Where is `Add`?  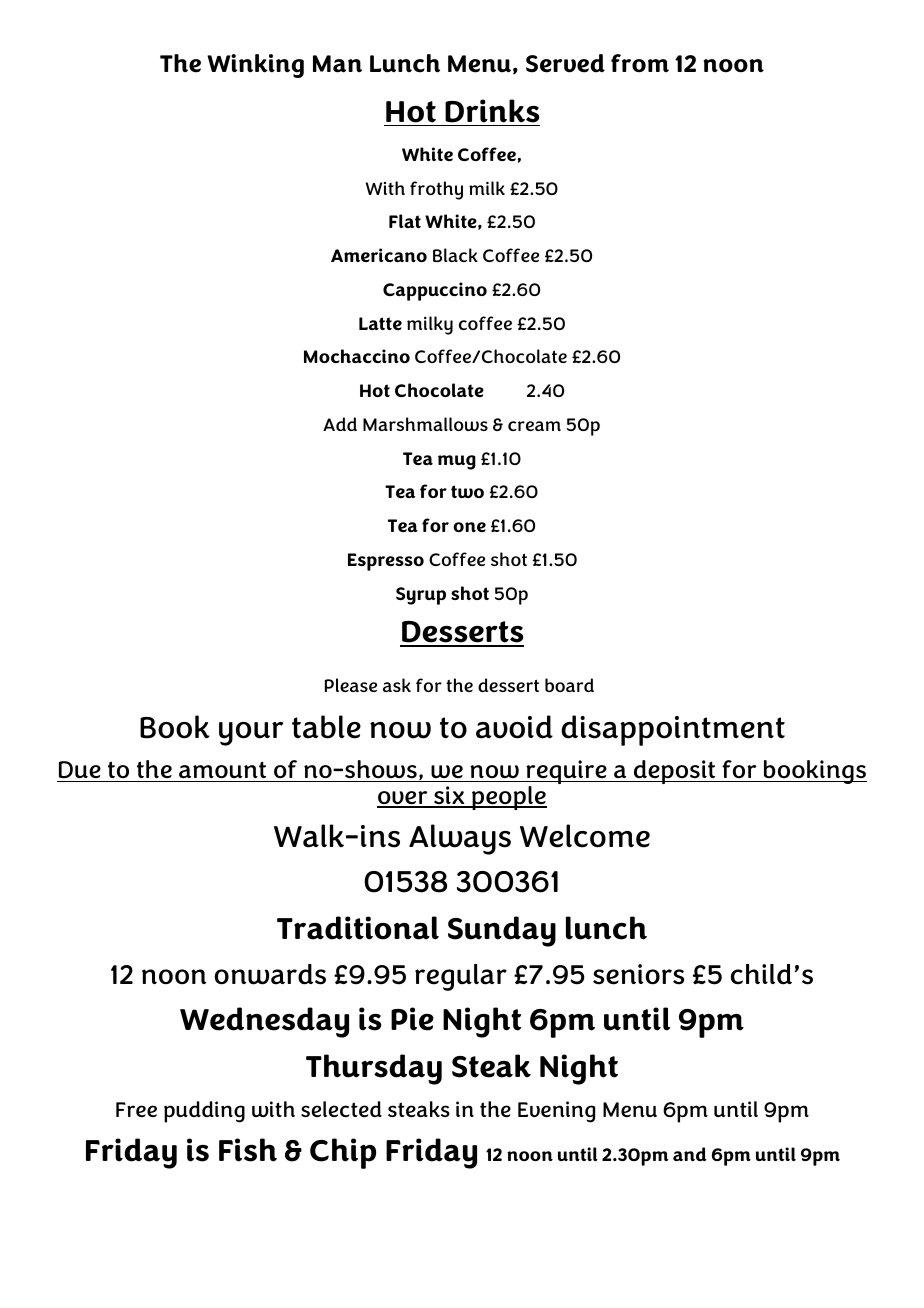 Add is located at coordinates (340, 424).
